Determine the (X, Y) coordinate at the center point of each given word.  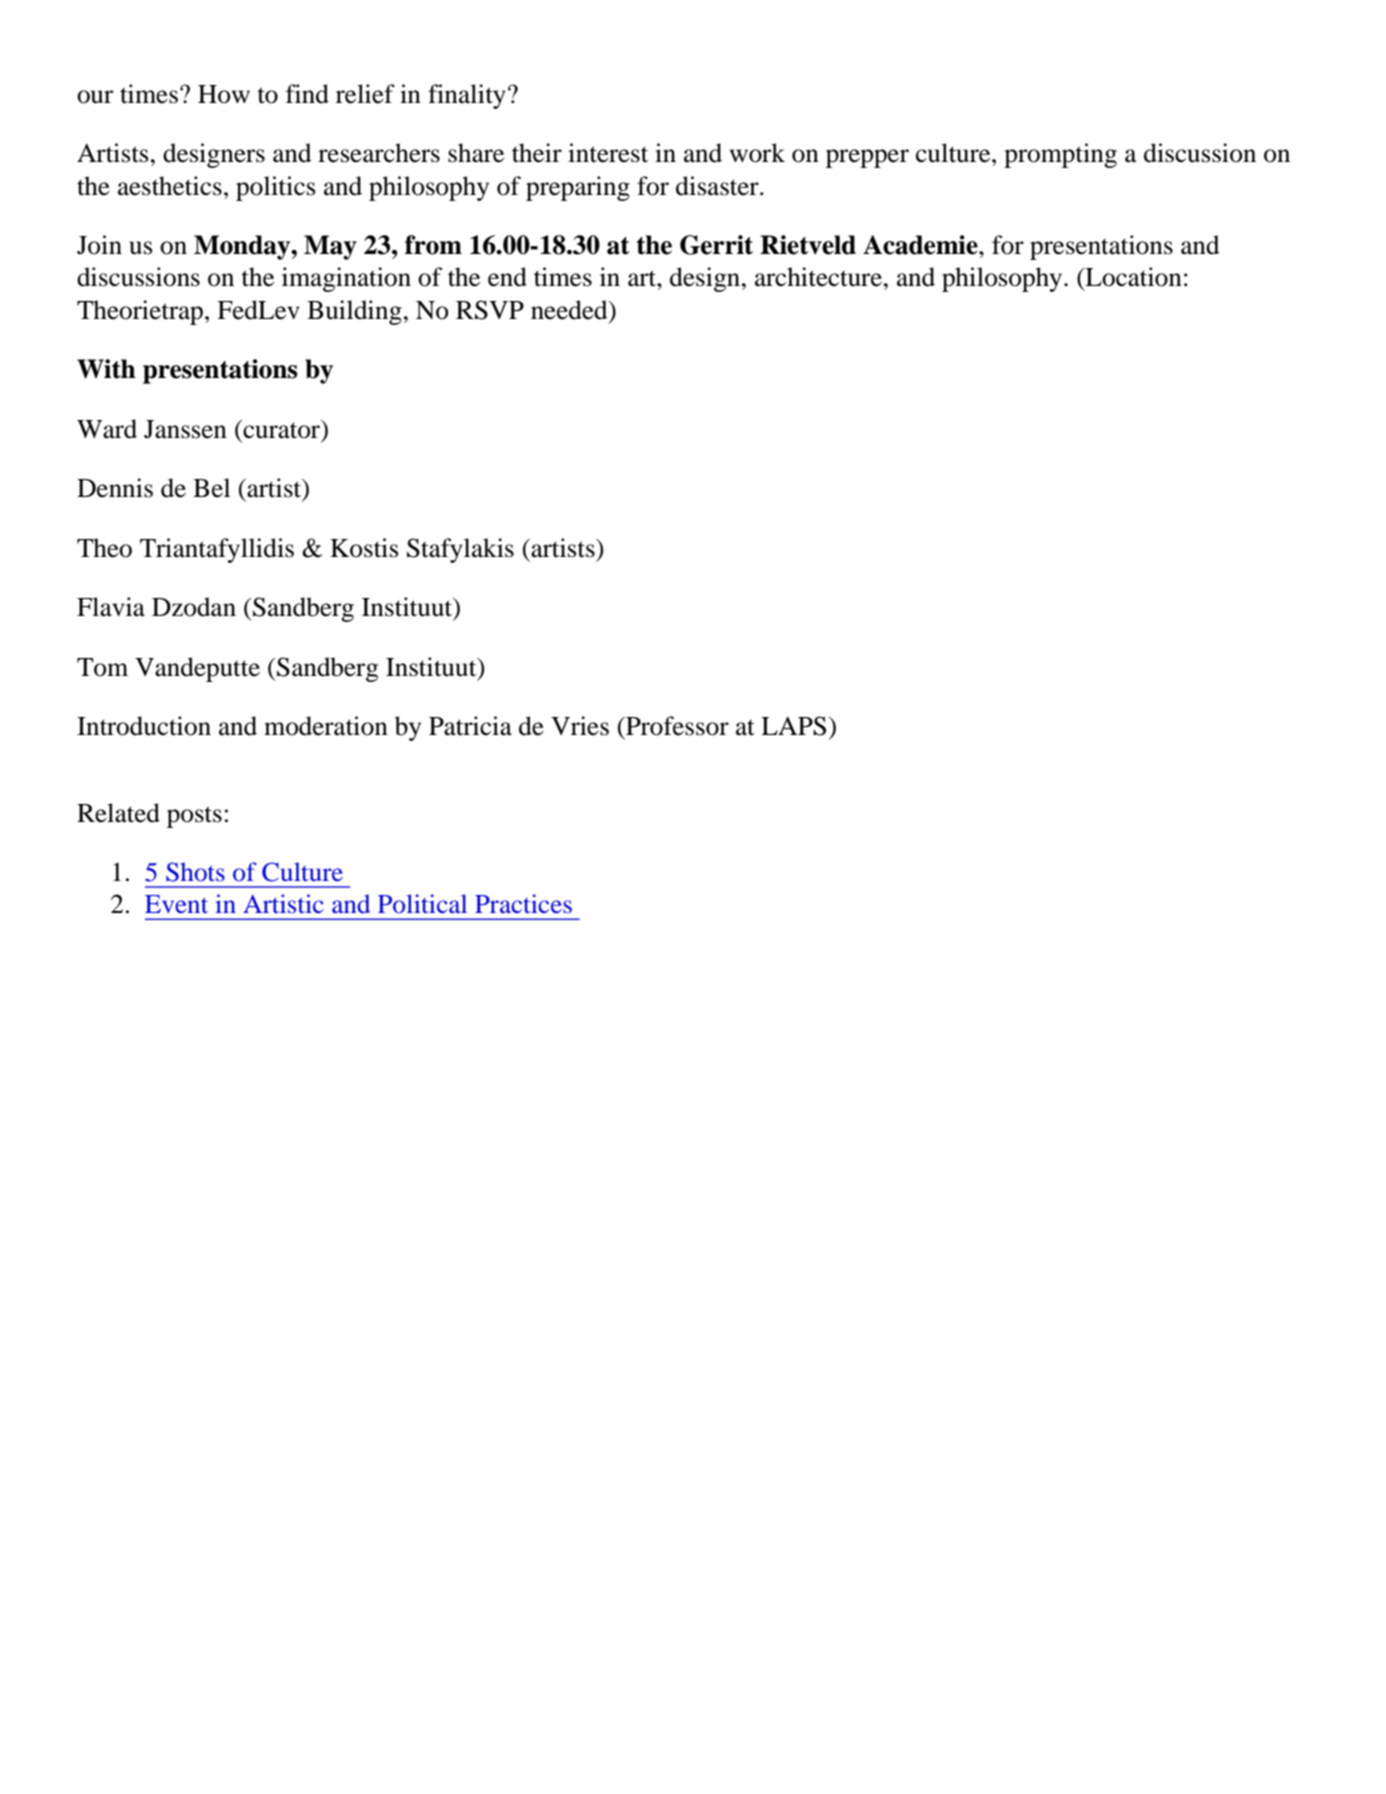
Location (1132, 277)
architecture (819, 277)
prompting (1060, 155)
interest (608, 153)
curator (282, 429)
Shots (195, 872)
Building (355, 312)
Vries (580, 726)
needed (570, 310)
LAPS (793, 726)
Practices (523, 903)
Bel (211, 488)
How (224, 94)
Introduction (144, 726)
